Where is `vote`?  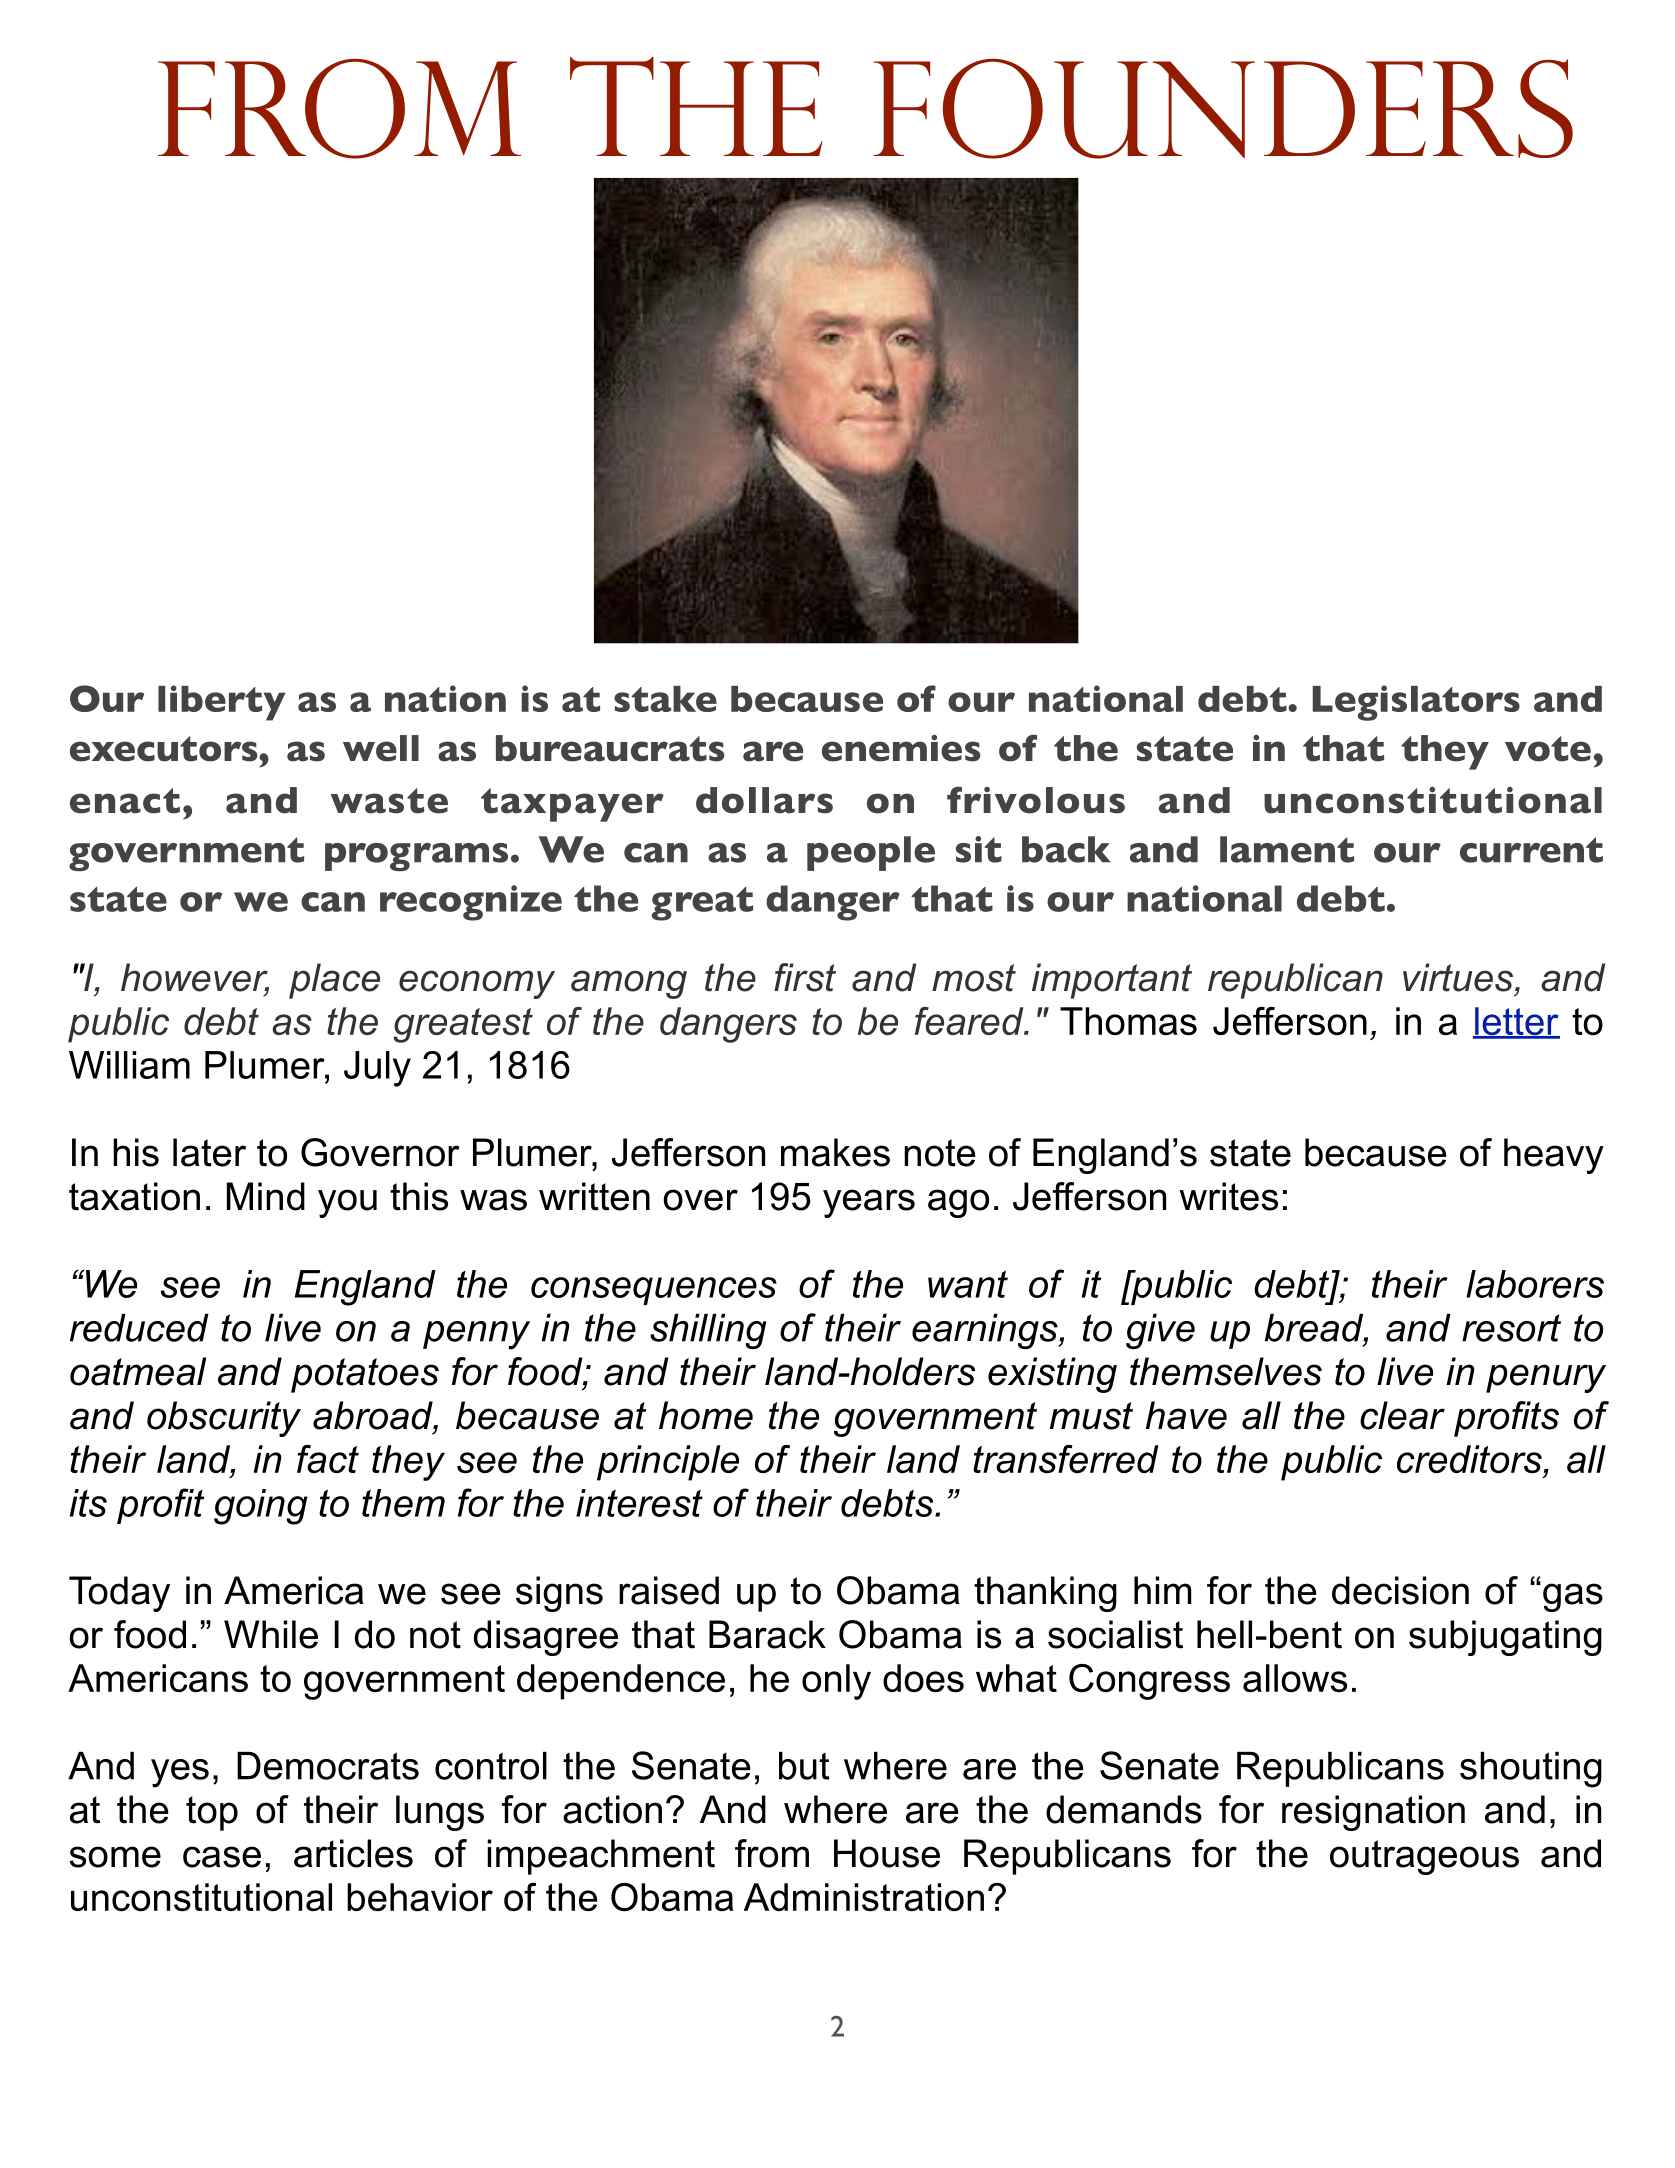
vote is located at coordinates (1548, 749).
